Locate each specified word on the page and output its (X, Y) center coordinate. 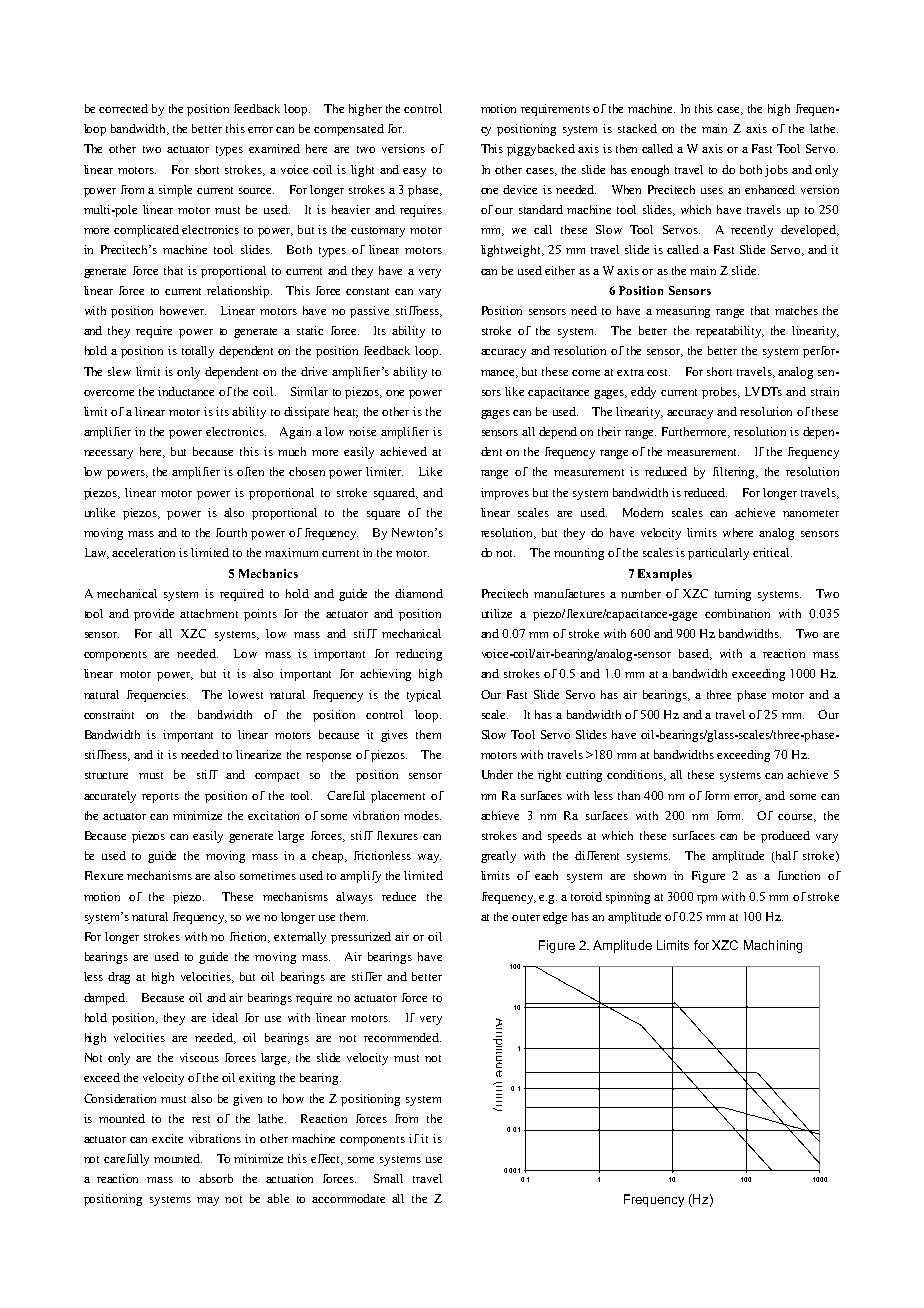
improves (505, 494)
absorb (216, 1178)
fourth (231, 532)
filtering (735, 473)
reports (160, 798)
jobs (776, 171)
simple (175, 191)
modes (422, 815)
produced (785, 837)
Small (388, 1178)
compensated (349, 130)
